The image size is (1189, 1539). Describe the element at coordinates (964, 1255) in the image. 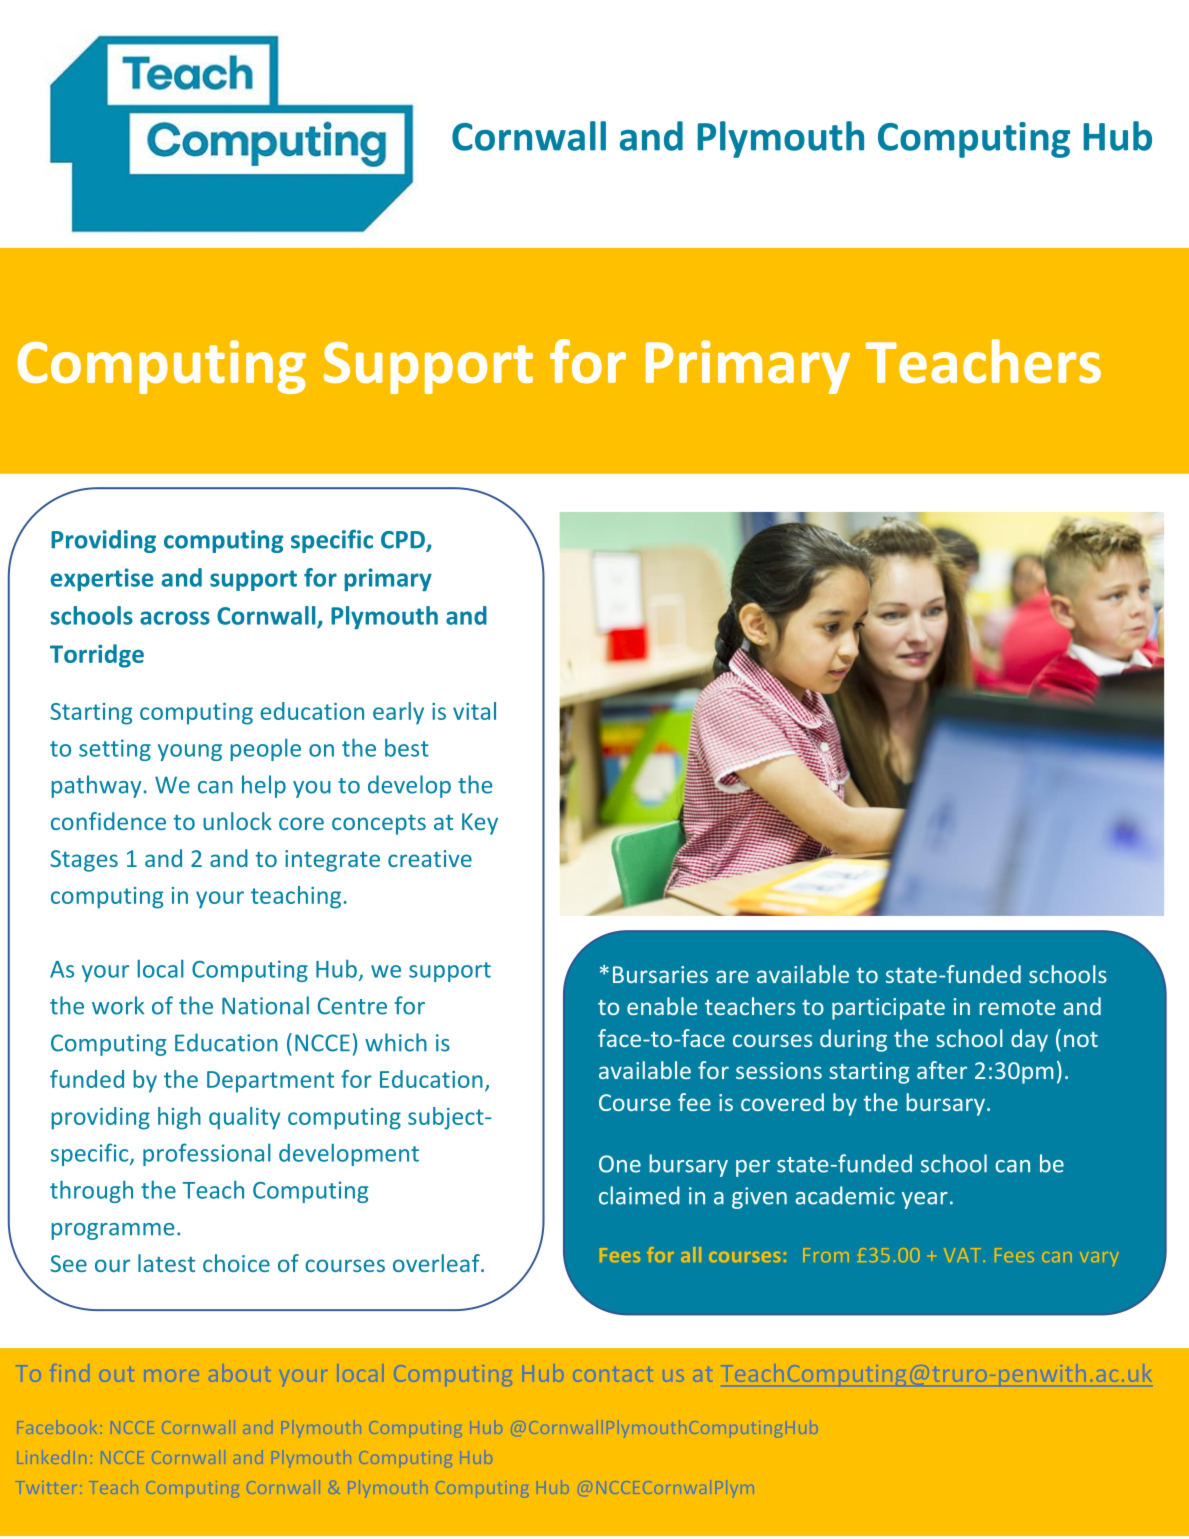

I see `VAT` at that location.
